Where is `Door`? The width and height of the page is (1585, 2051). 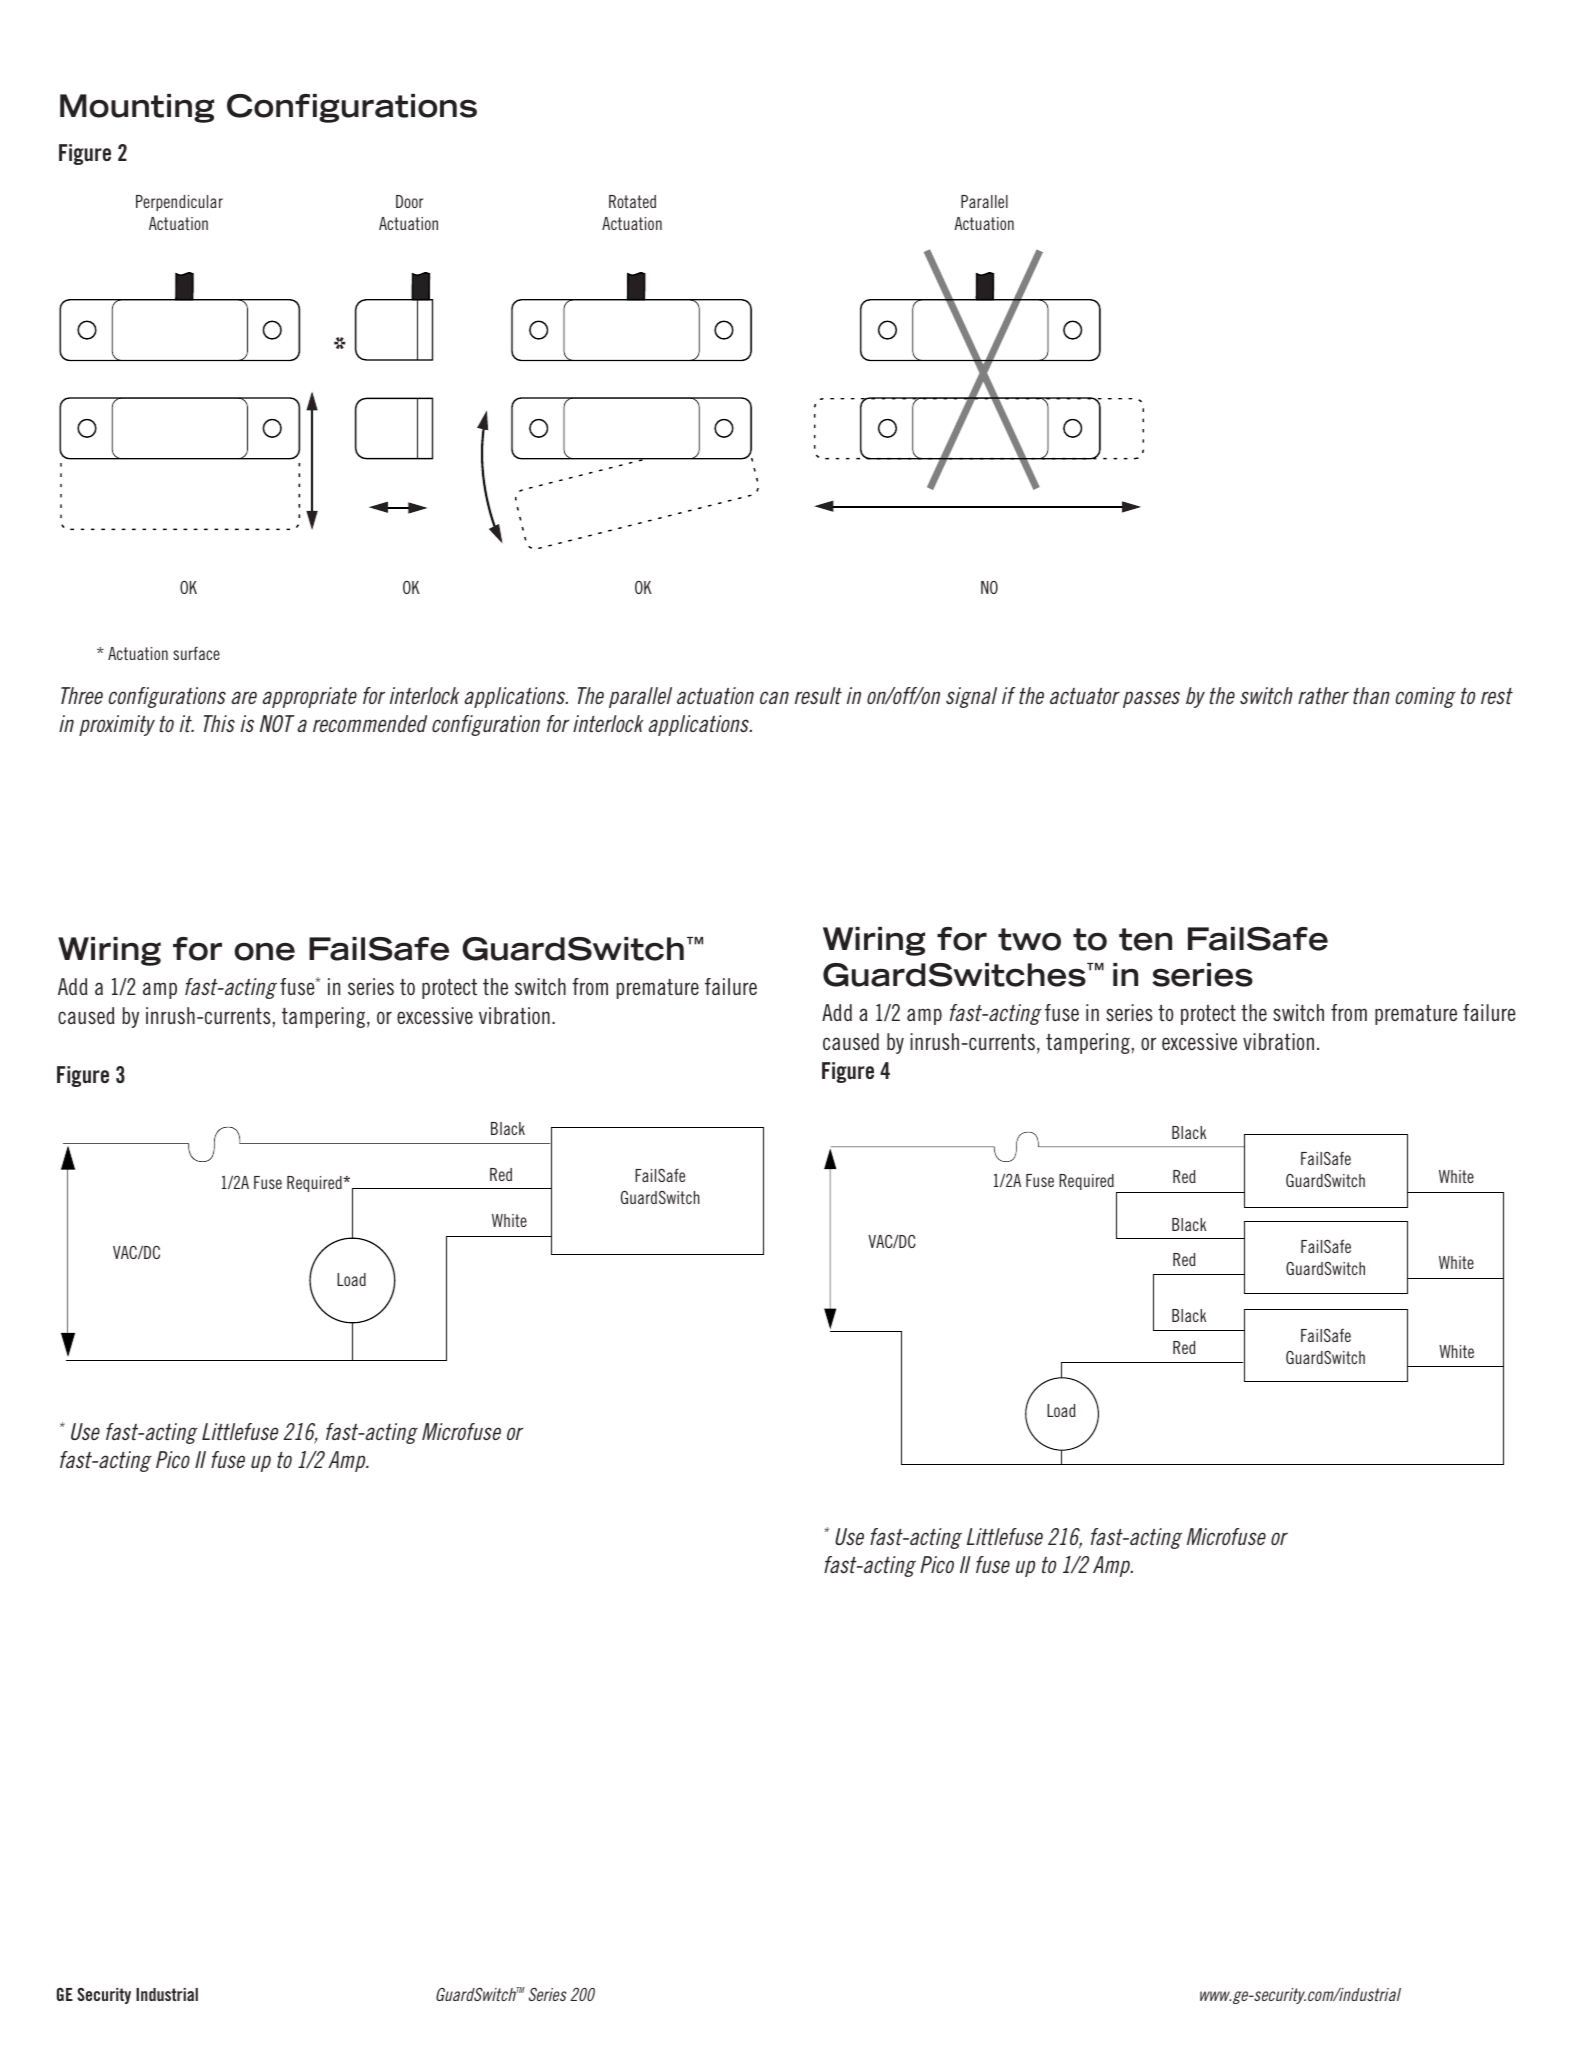 Door is located at coordinates (409, 201).
